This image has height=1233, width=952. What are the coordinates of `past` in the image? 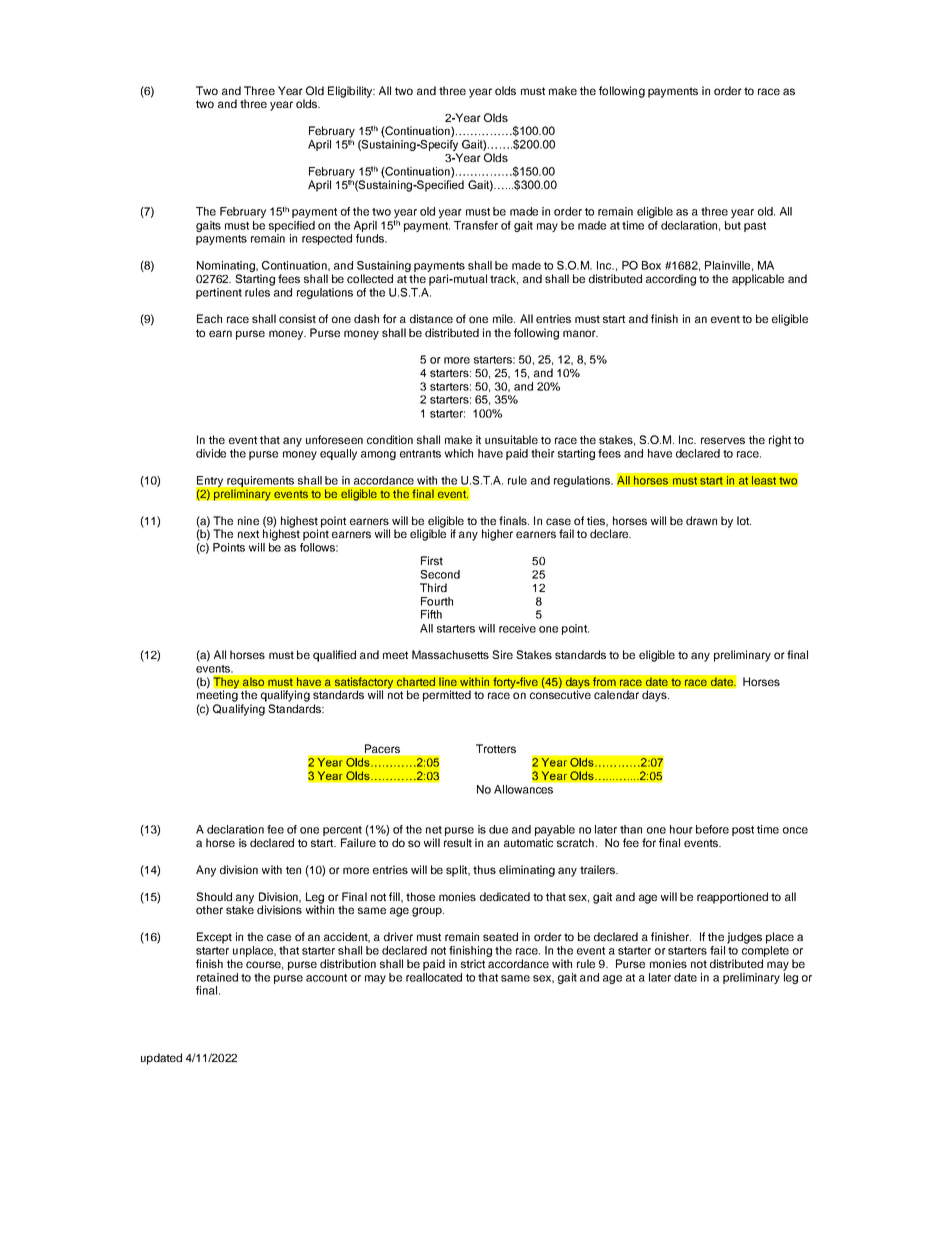 It's located at (755, 227).
